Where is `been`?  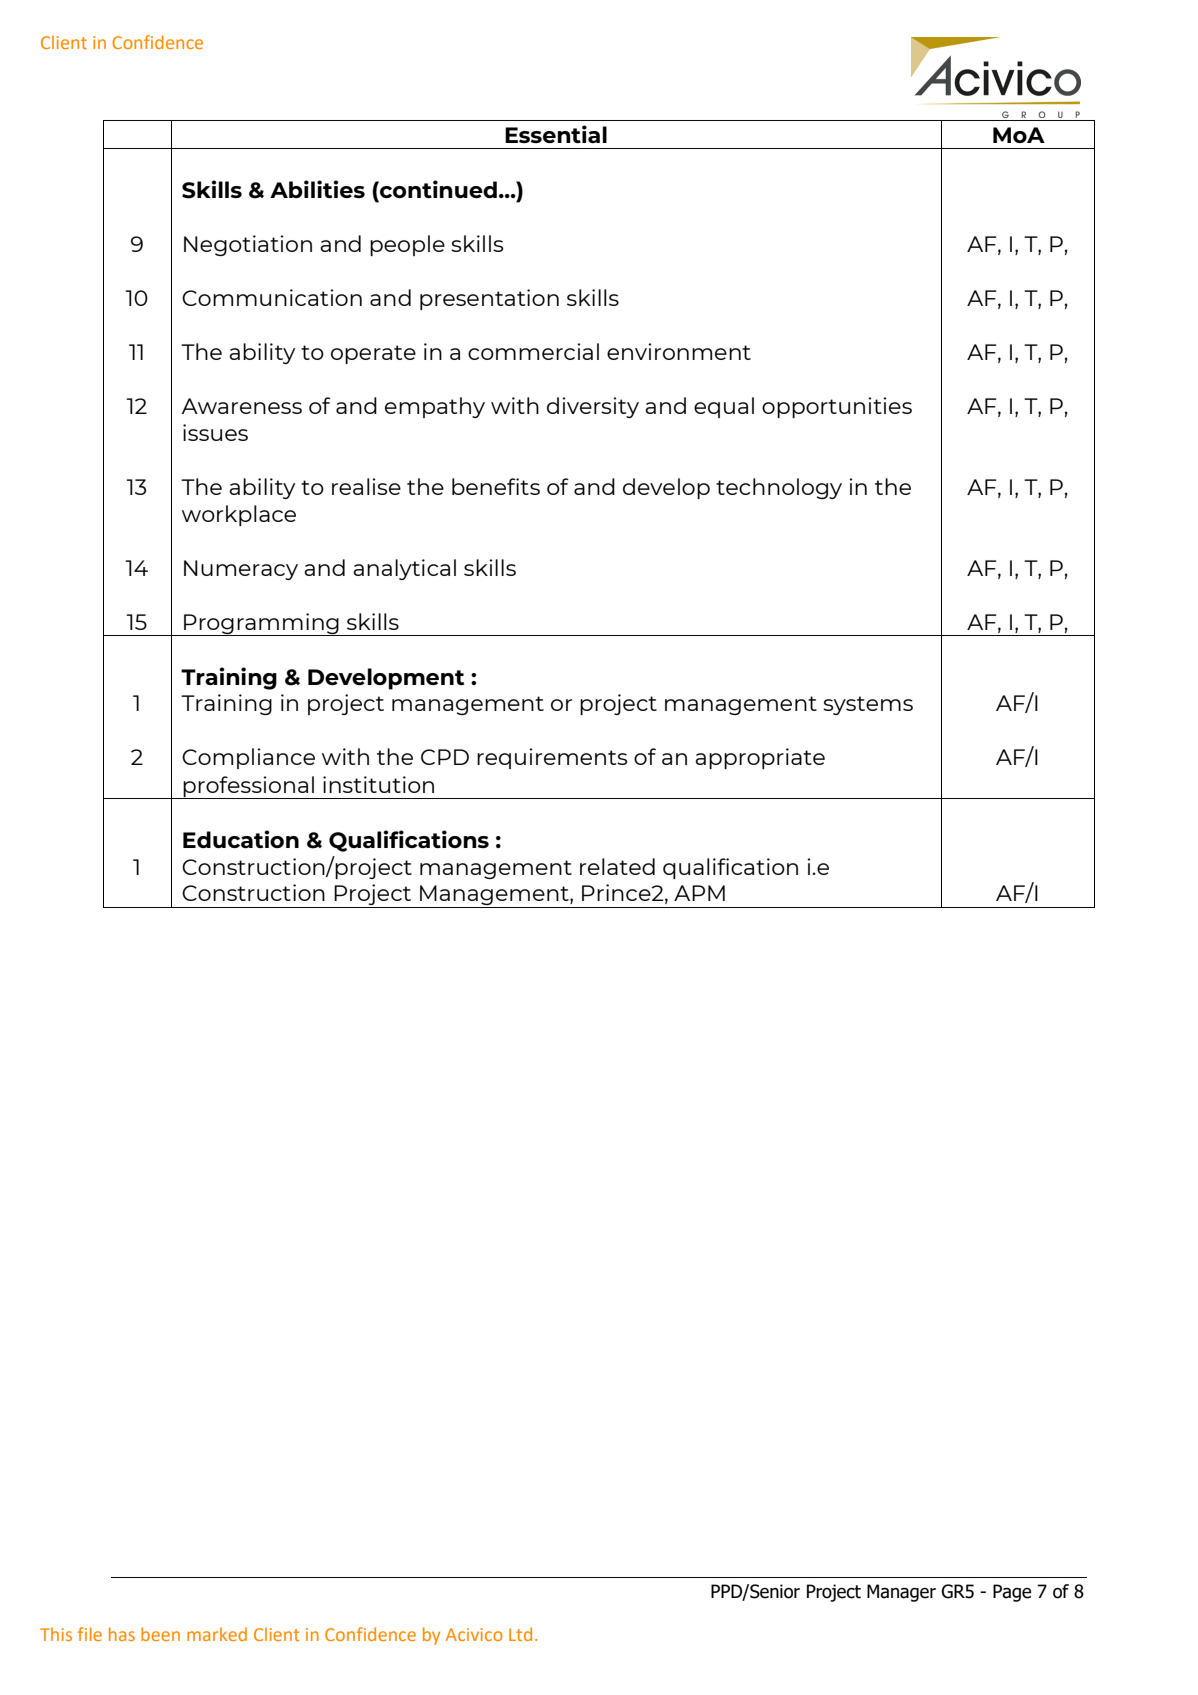 been is located at coordinates (160, 1634).
